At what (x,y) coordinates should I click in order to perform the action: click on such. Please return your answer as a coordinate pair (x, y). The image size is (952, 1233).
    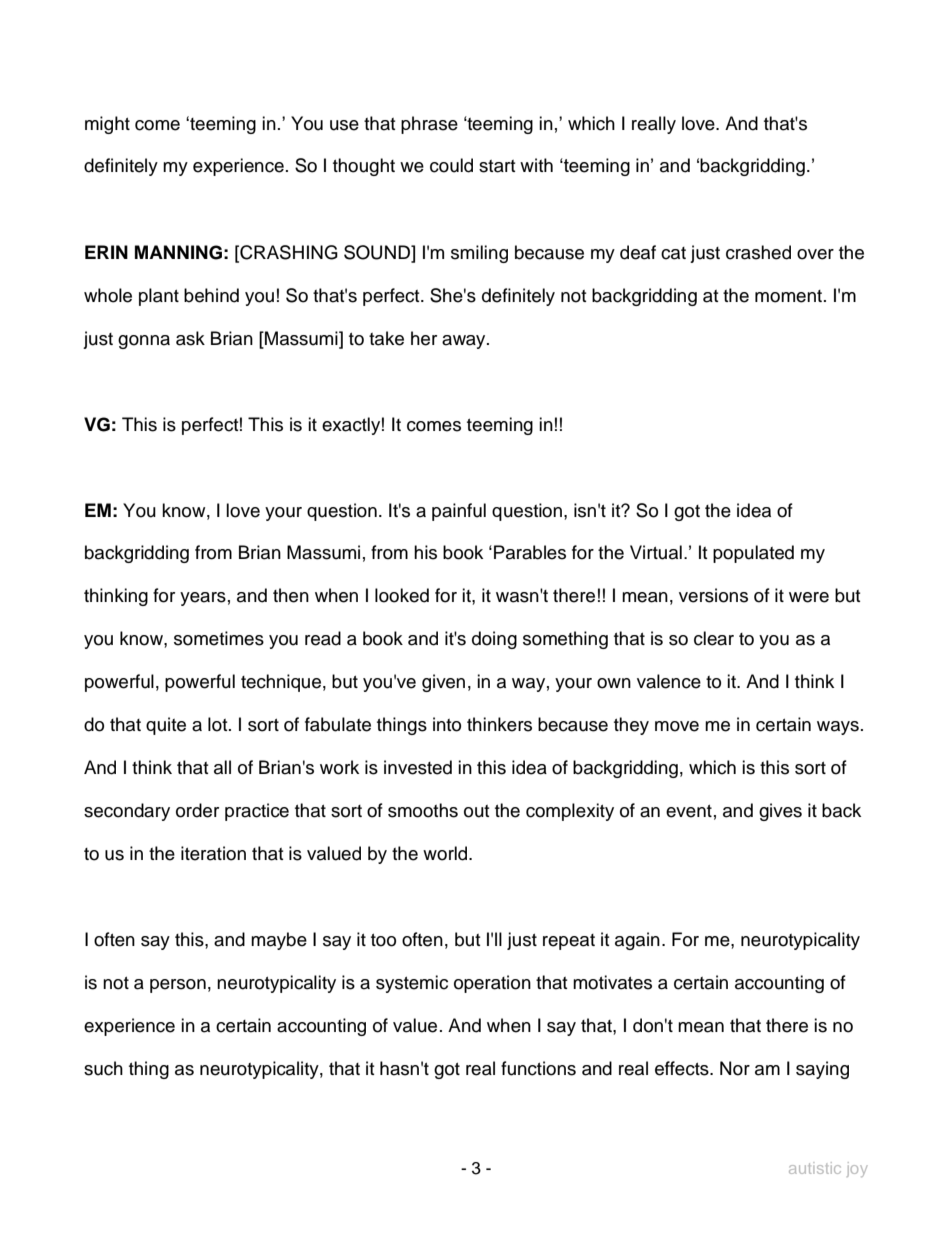
    Looking at the image, I should click on (103, 1068).
